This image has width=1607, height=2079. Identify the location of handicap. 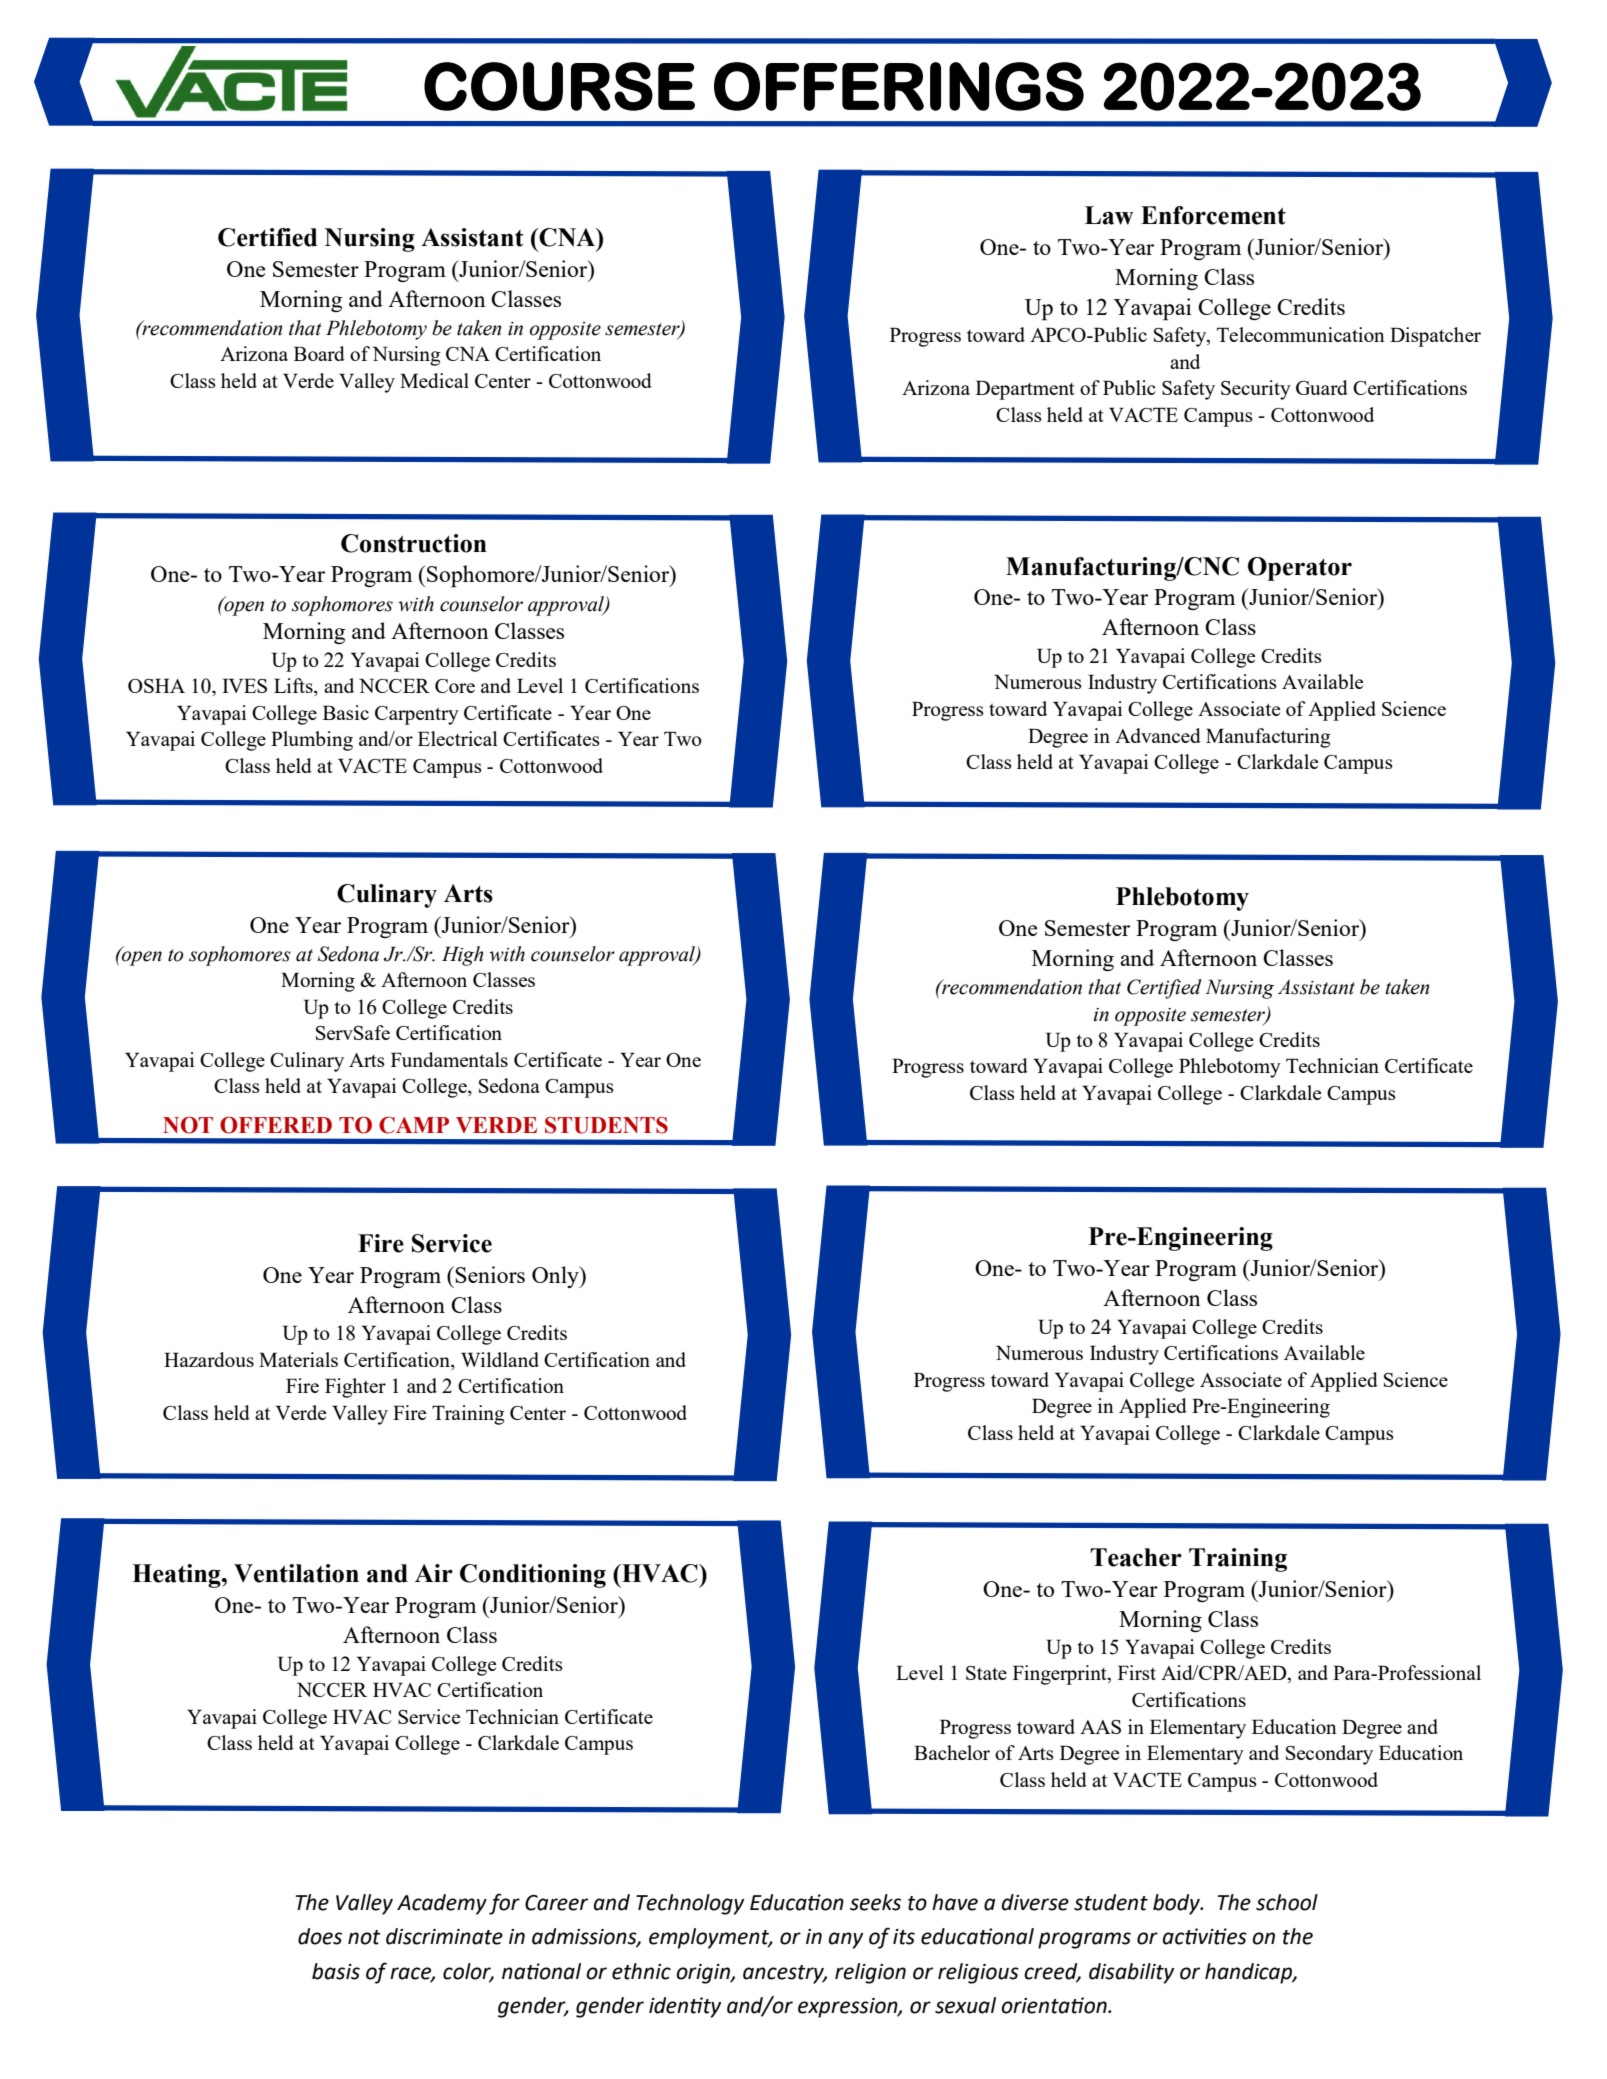
(1249, 1973).
